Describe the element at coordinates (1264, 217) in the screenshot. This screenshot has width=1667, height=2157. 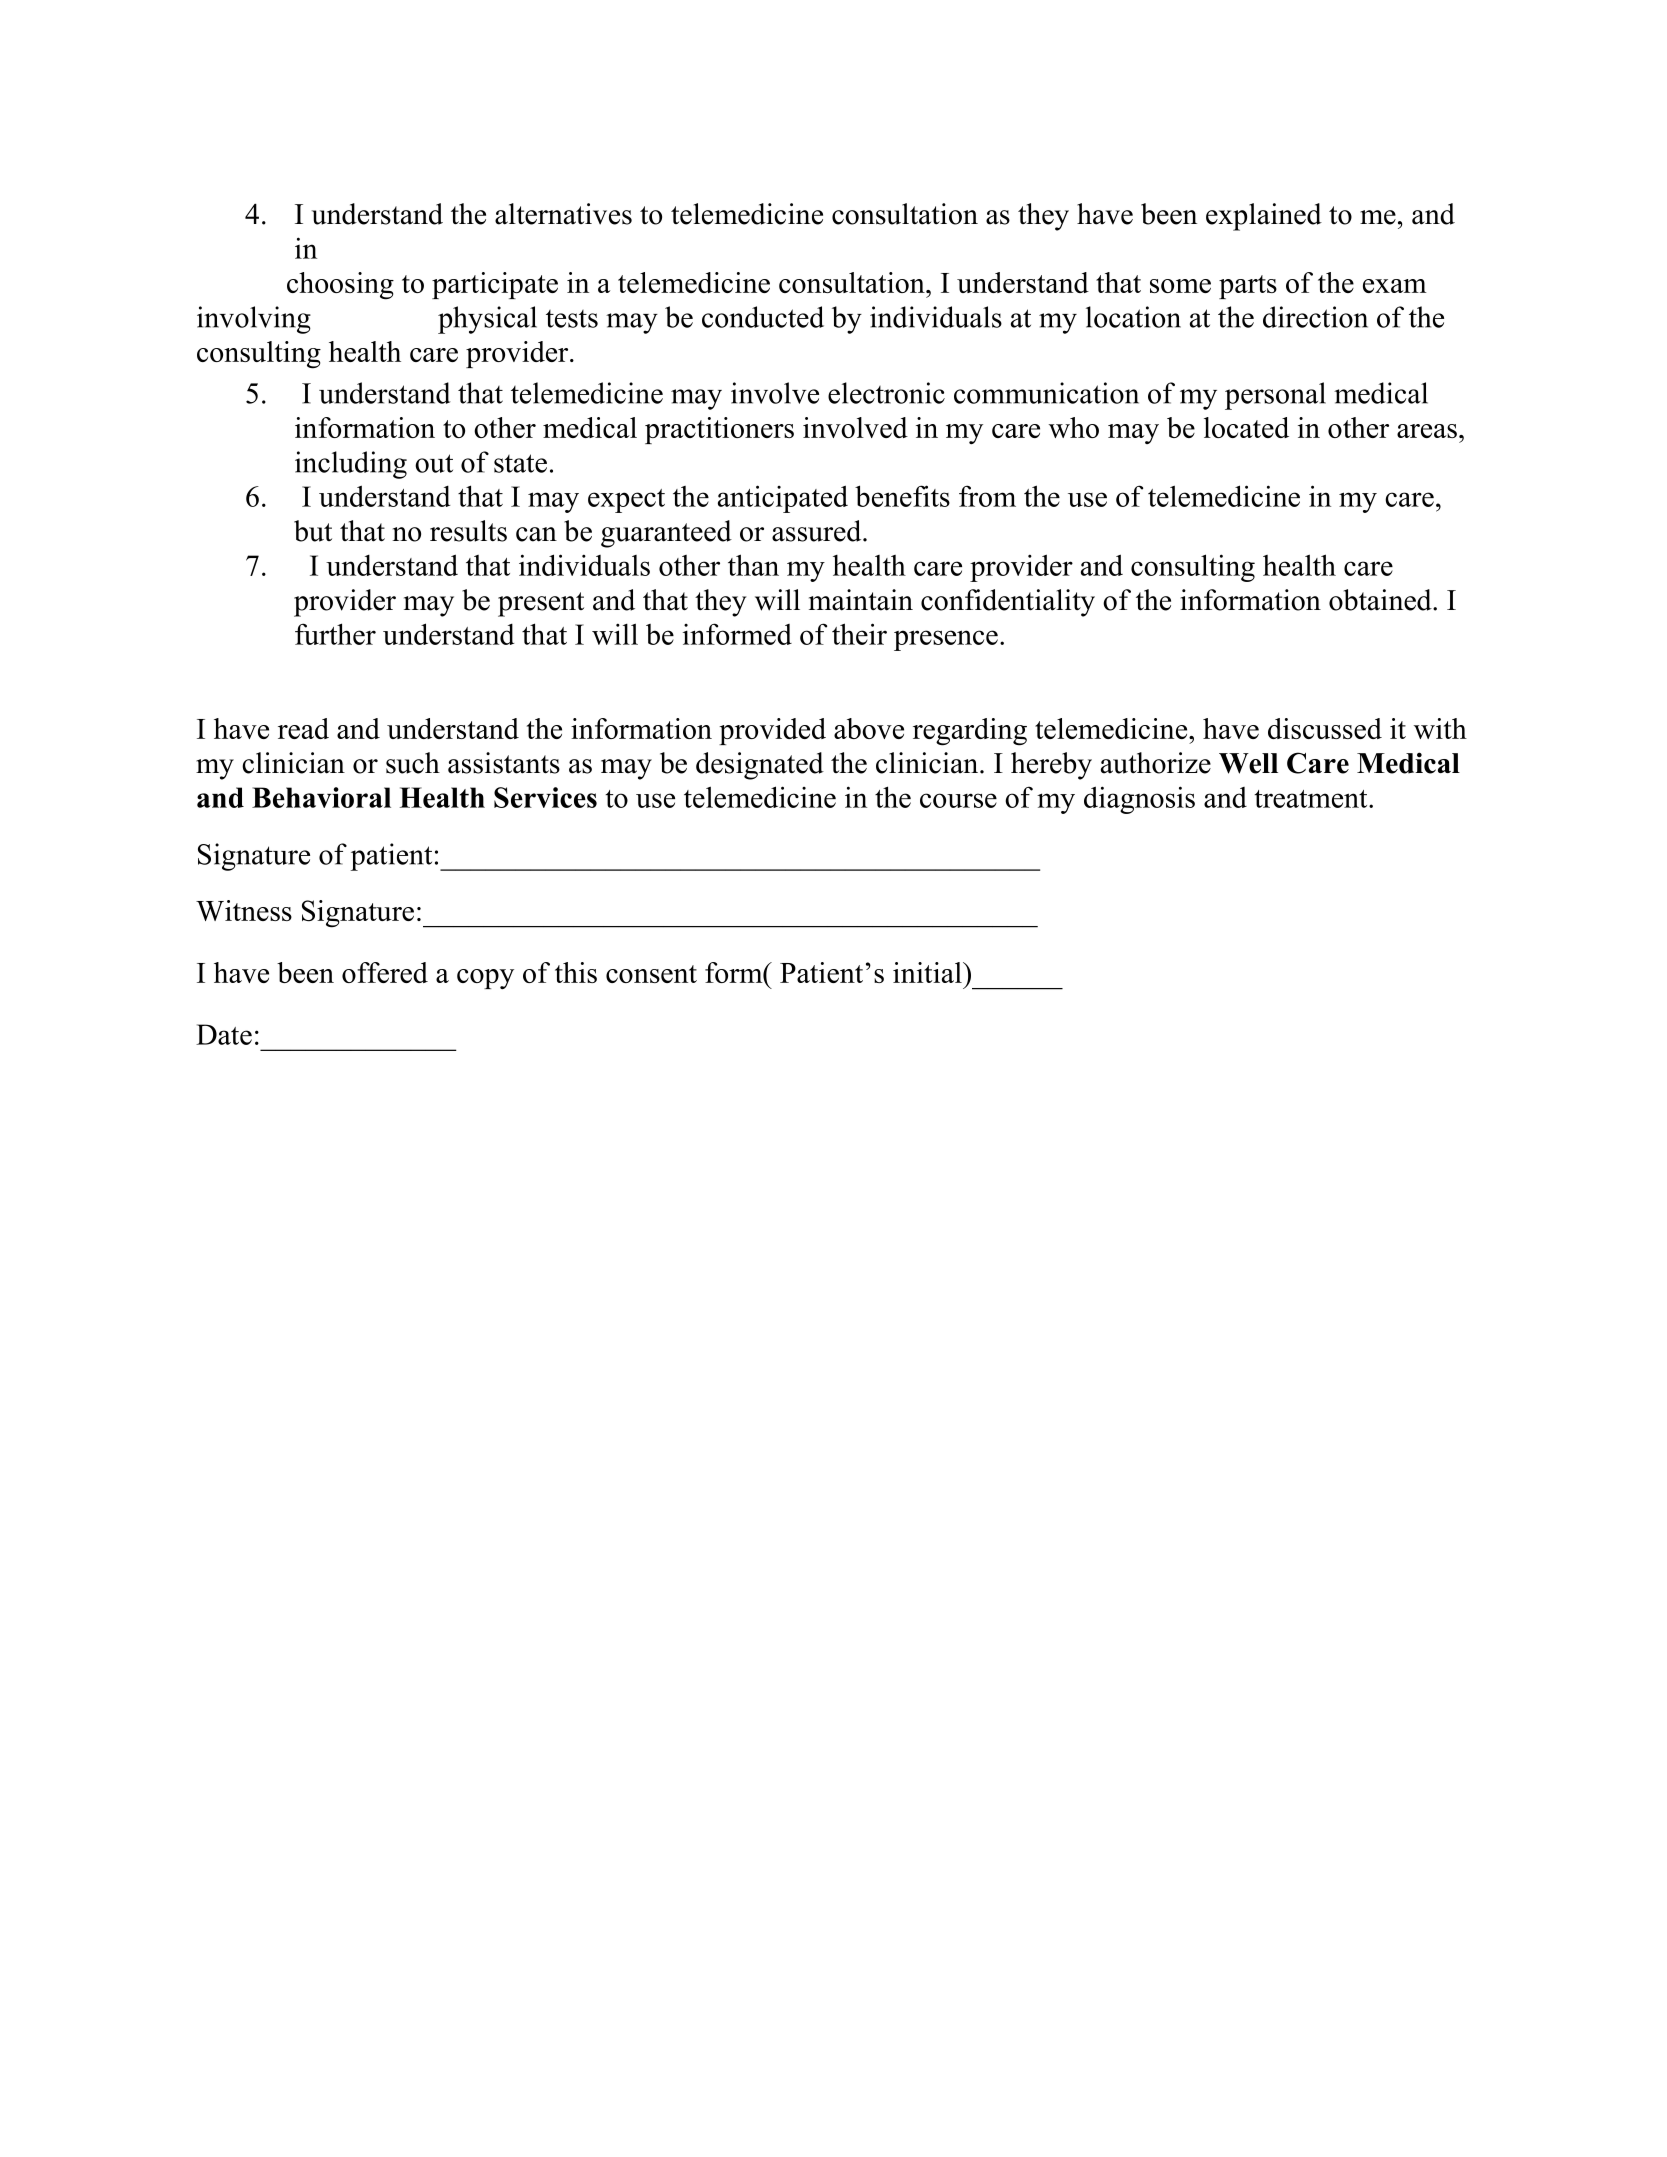
I see `explained` at that location.
